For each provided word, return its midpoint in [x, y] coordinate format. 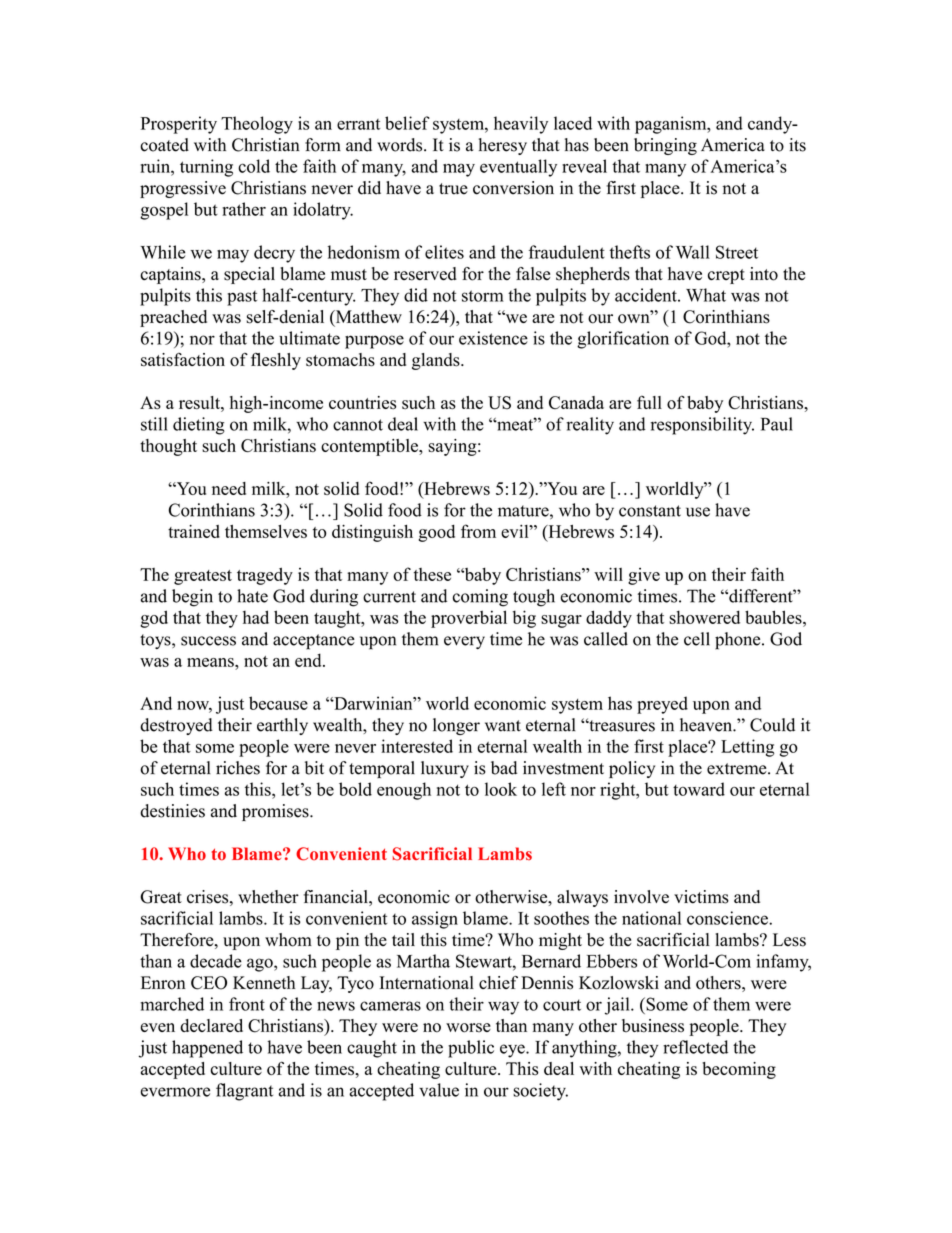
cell [697, 639]
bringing [665, 146]
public [471, 1049]
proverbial [469, 619]
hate [252, 596]
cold [254, 166]
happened [207, 1049]
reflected [695, 1047]
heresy [503, 146]
